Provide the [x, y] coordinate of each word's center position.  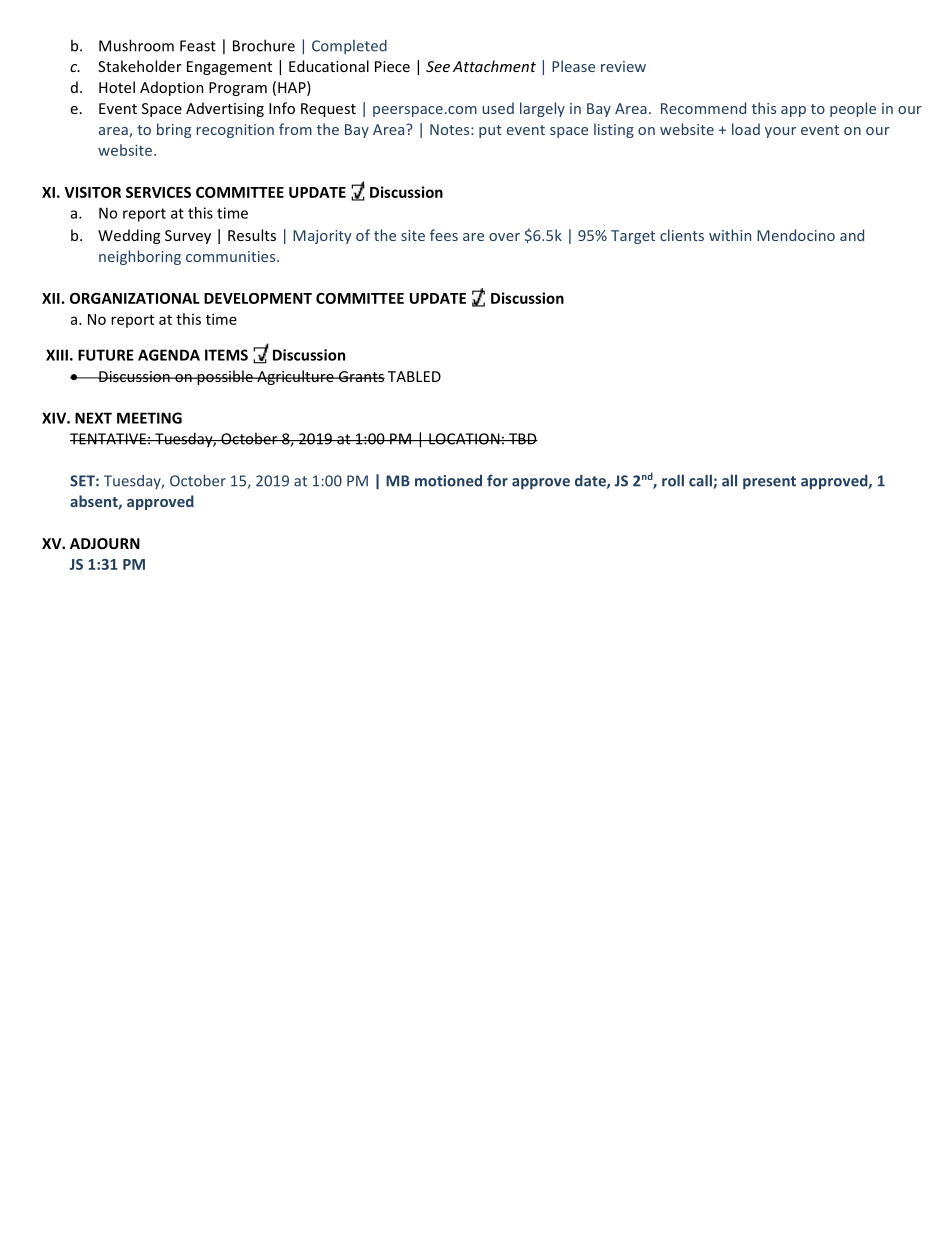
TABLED [414, 376]
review [623, 66]
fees [444, 235]
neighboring [140, 257]
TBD [522, 439]
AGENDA [169, 355]
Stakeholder [140, 66]
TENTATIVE [109, 439]
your [780, 132]
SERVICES [158, 192]
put [490, 131]
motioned [448, 481]
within [730, 235]
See [438, 66]
